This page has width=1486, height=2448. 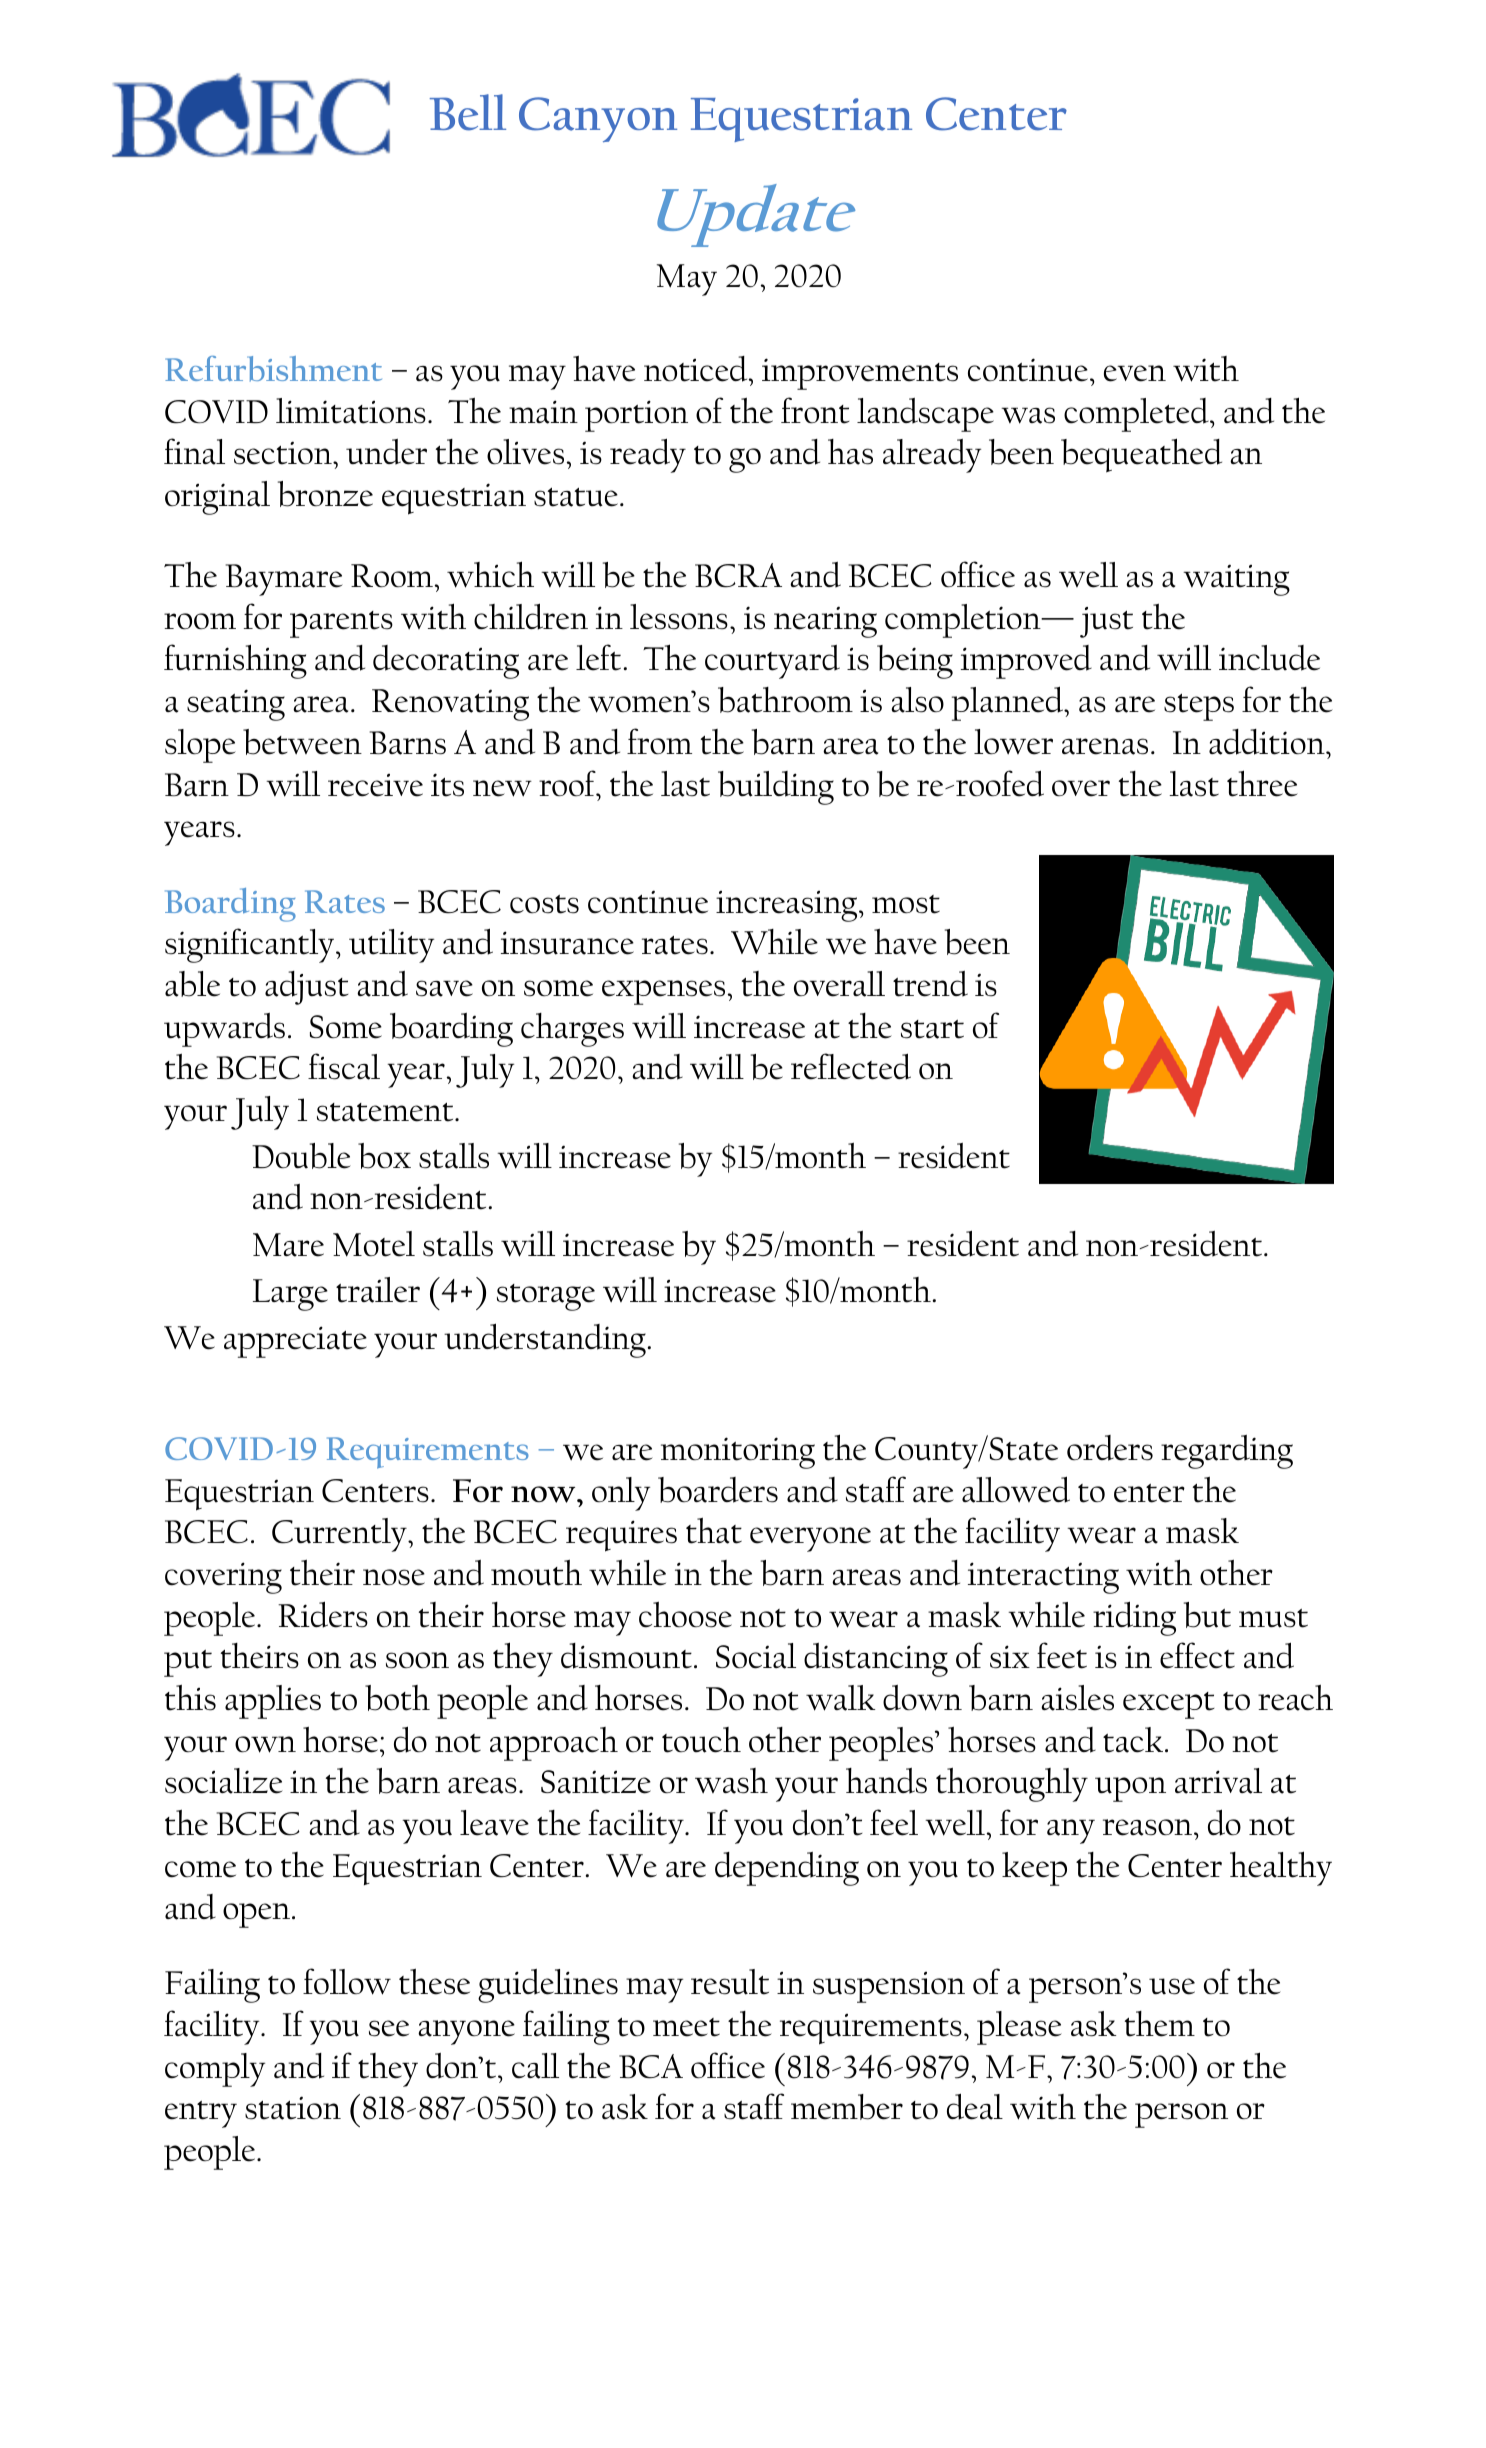 I want to click on Double, so click(x=301, y=1156).
